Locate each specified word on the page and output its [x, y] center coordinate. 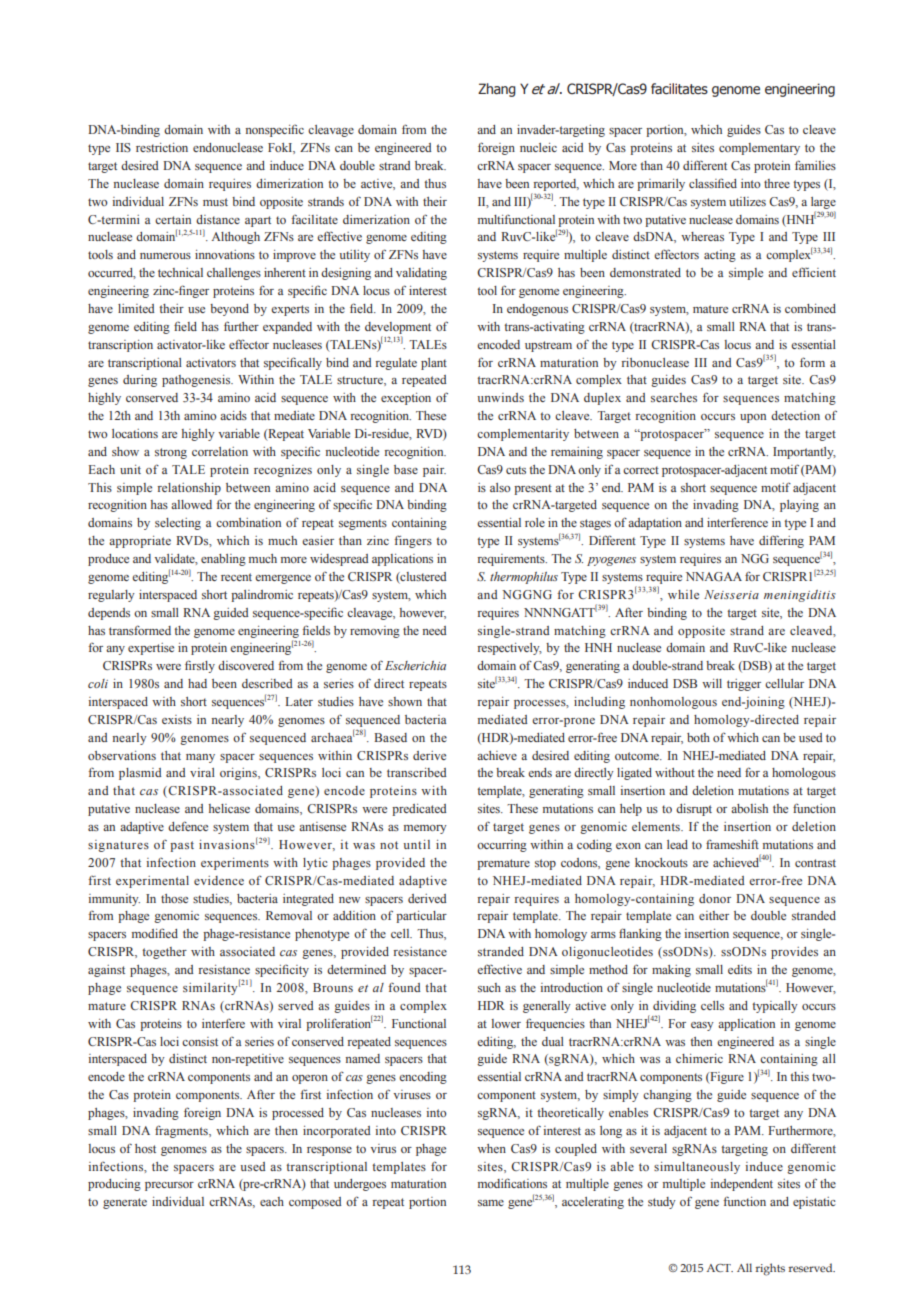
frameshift [732, 844]
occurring [502, 846]
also [500, 487]
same [491, 1203]
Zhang [497, 90]
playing [799, 506]
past [182, 846]
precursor [169, 1186]
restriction [162, 147]
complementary [759, 149]
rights [770, 1269]
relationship [189, 489]
